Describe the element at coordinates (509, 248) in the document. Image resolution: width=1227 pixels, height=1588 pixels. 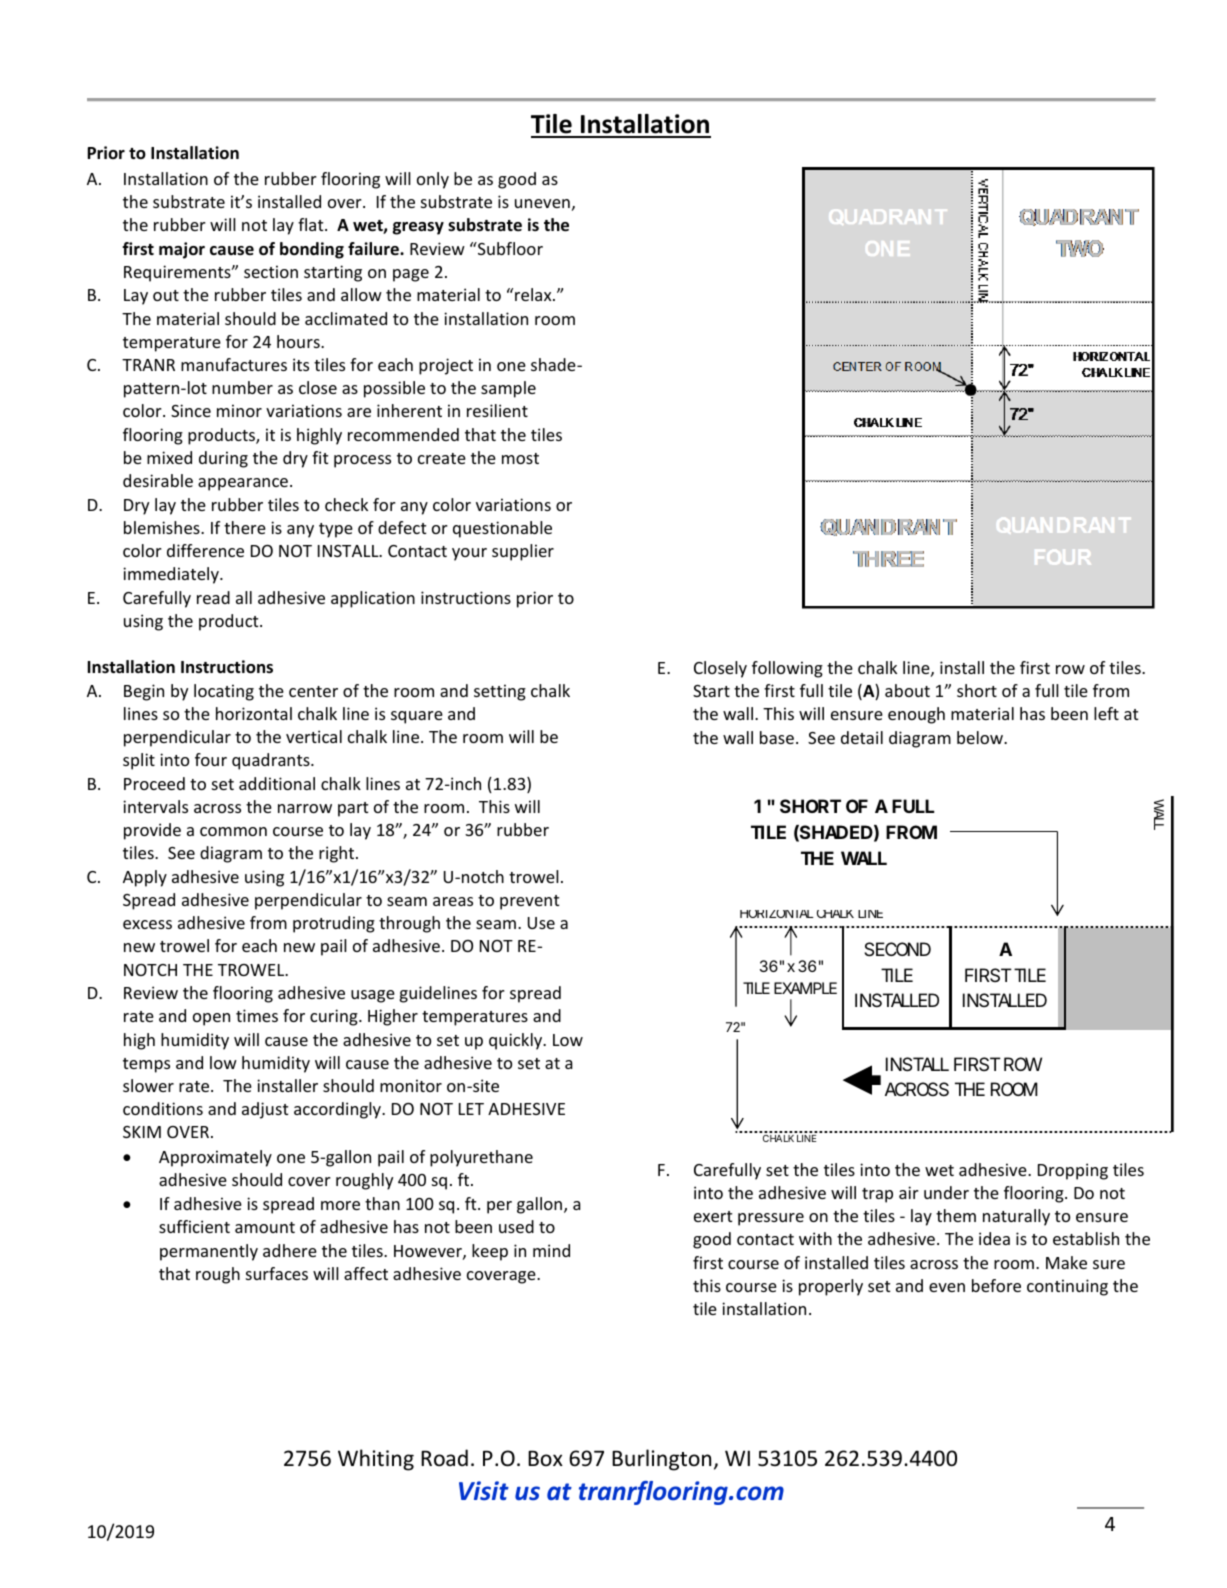
I see `Subfloor` at that location.
